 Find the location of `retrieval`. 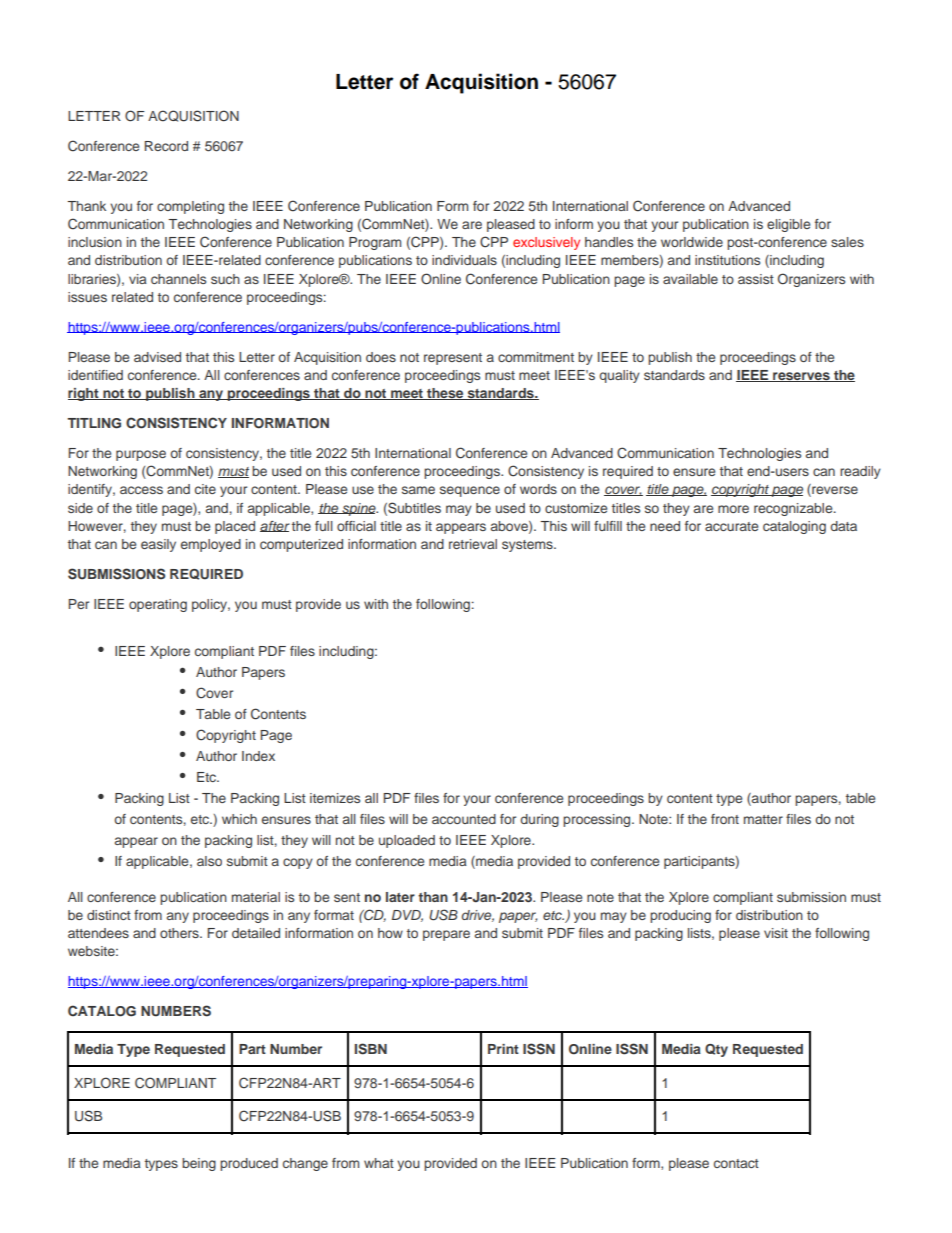

retrieval is located at coordinates (473, 544).
